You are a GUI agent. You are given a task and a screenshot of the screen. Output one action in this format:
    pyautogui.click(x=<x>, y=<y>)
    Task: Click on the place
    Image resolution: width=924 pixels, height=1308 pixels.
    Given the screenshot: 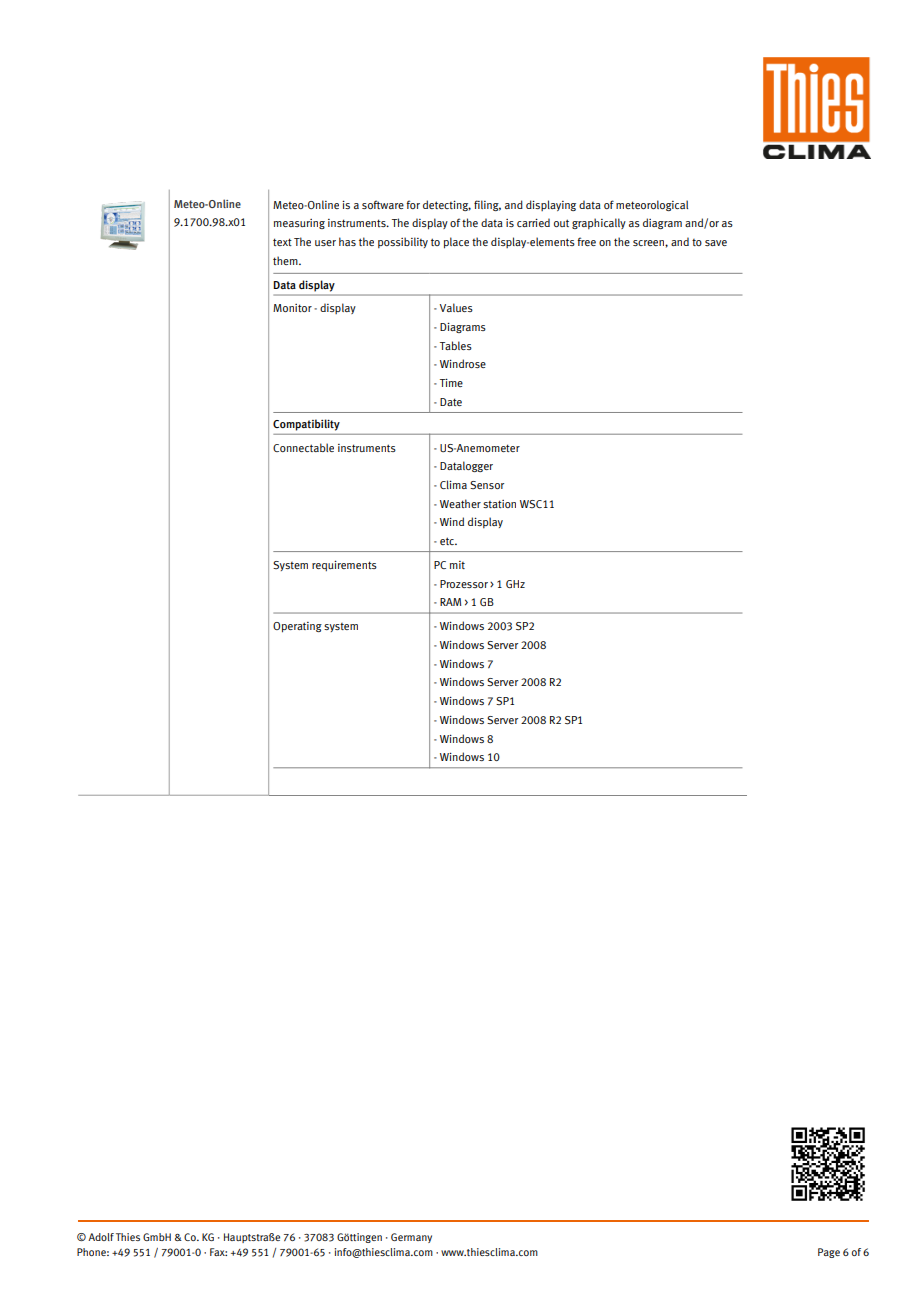 What is the action you would take?
    pyautogui.click(x=456, y=243)
